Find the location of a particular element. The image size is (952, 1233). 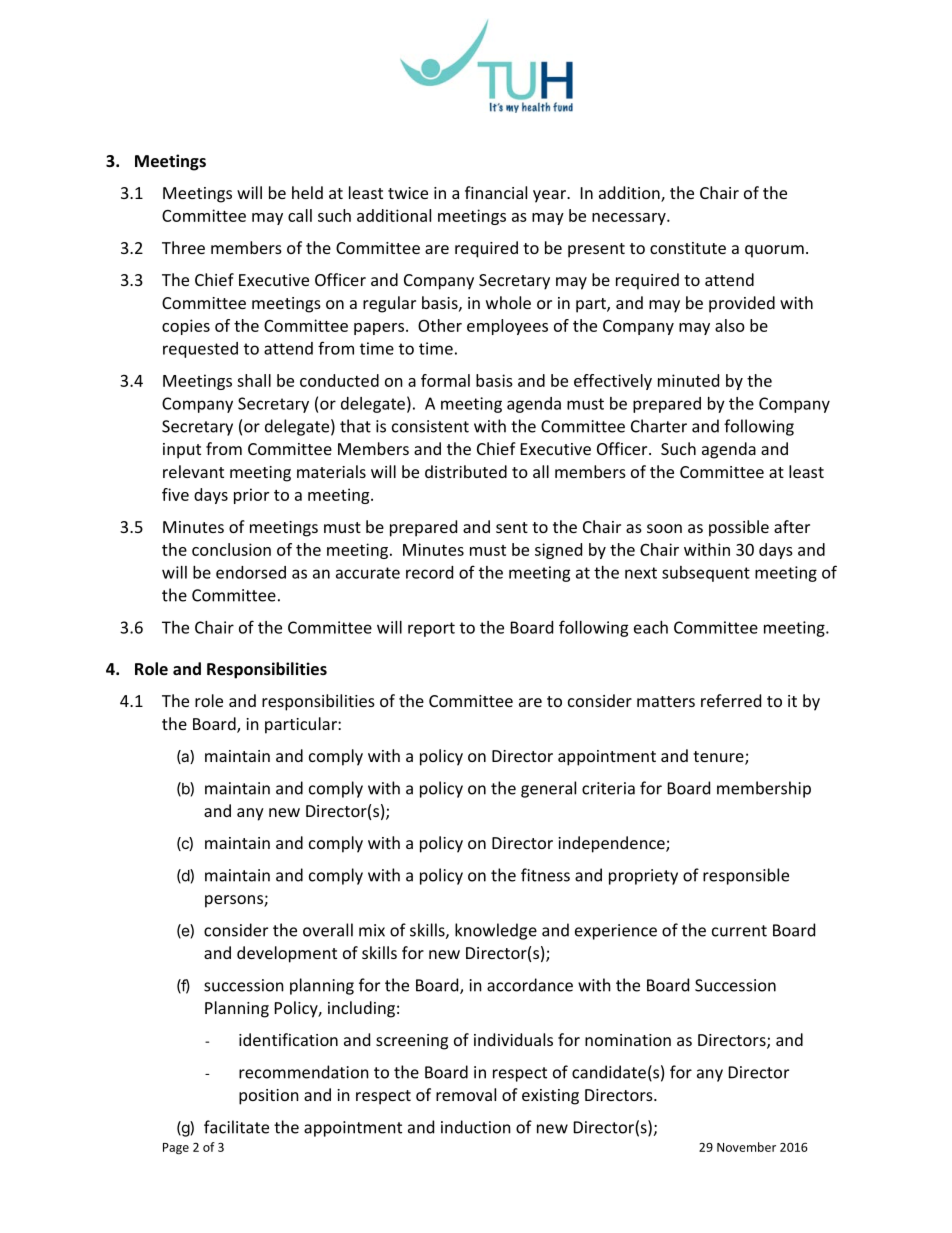

distributed is located at coordinates (466, 471).
